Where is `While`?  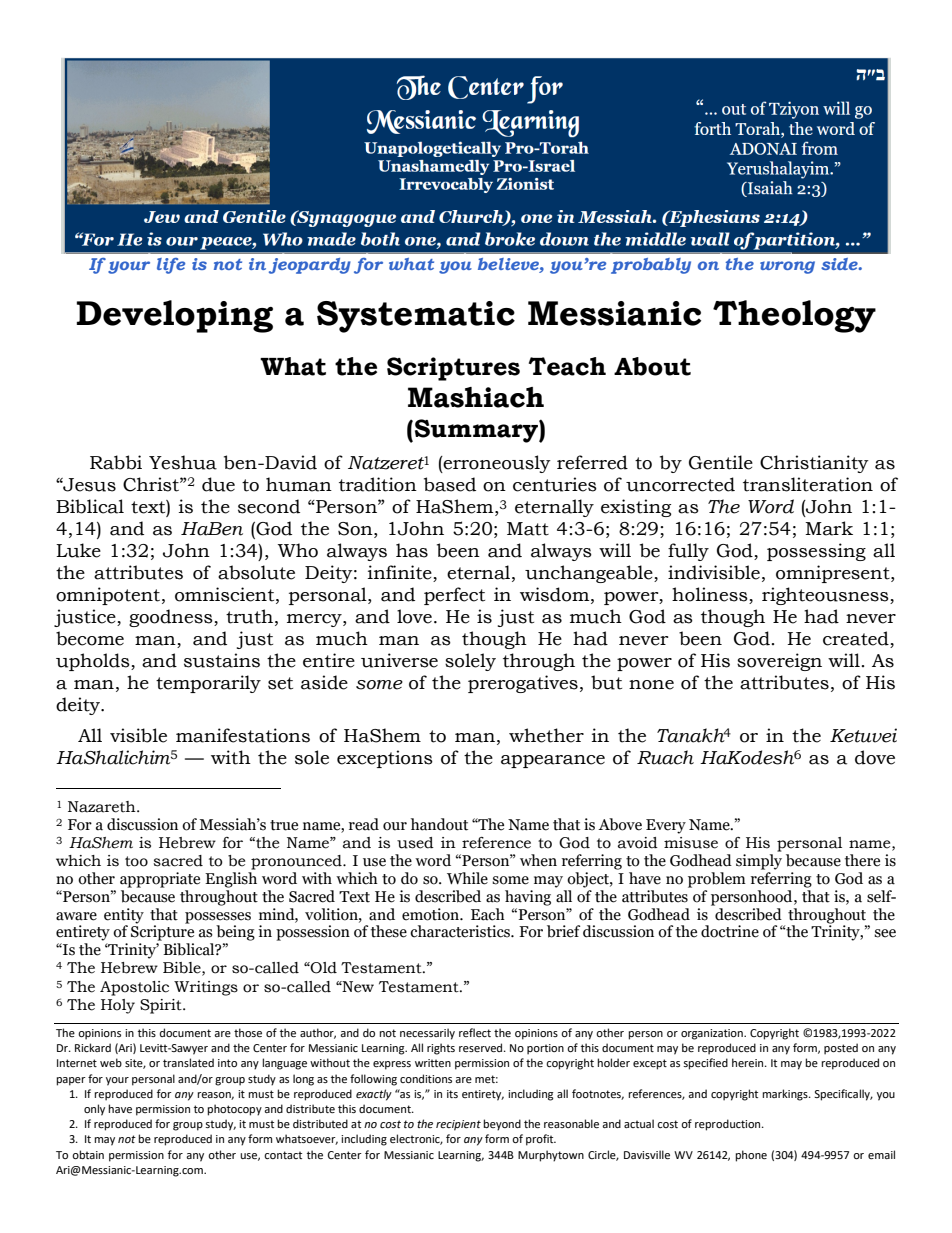 While is located at coordinates (467, 878).
